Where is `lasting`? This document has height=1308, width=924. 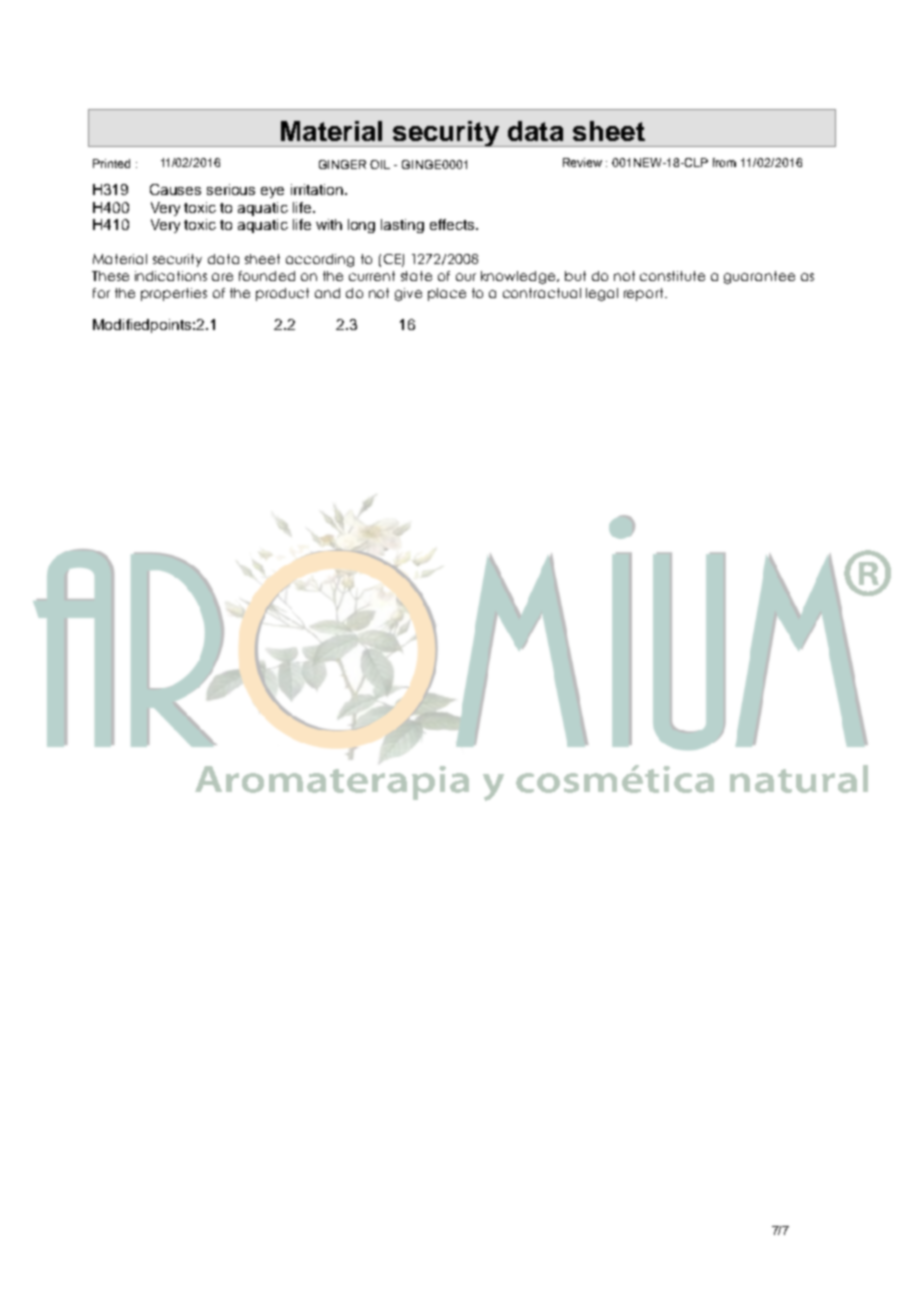 lasting is located at coordinates (402, 226).
